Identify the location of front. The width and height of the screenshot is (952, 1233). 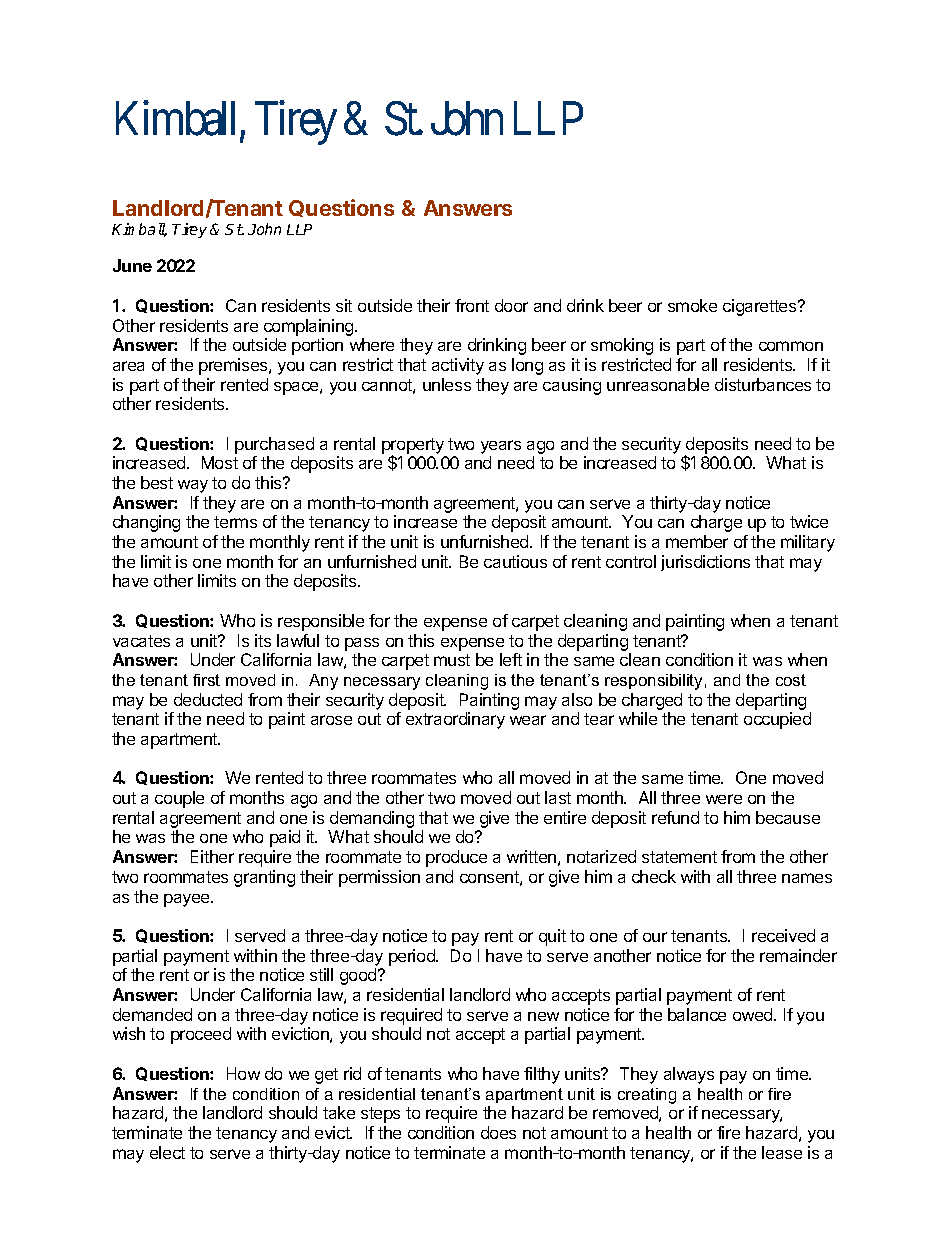
(472, 305).
